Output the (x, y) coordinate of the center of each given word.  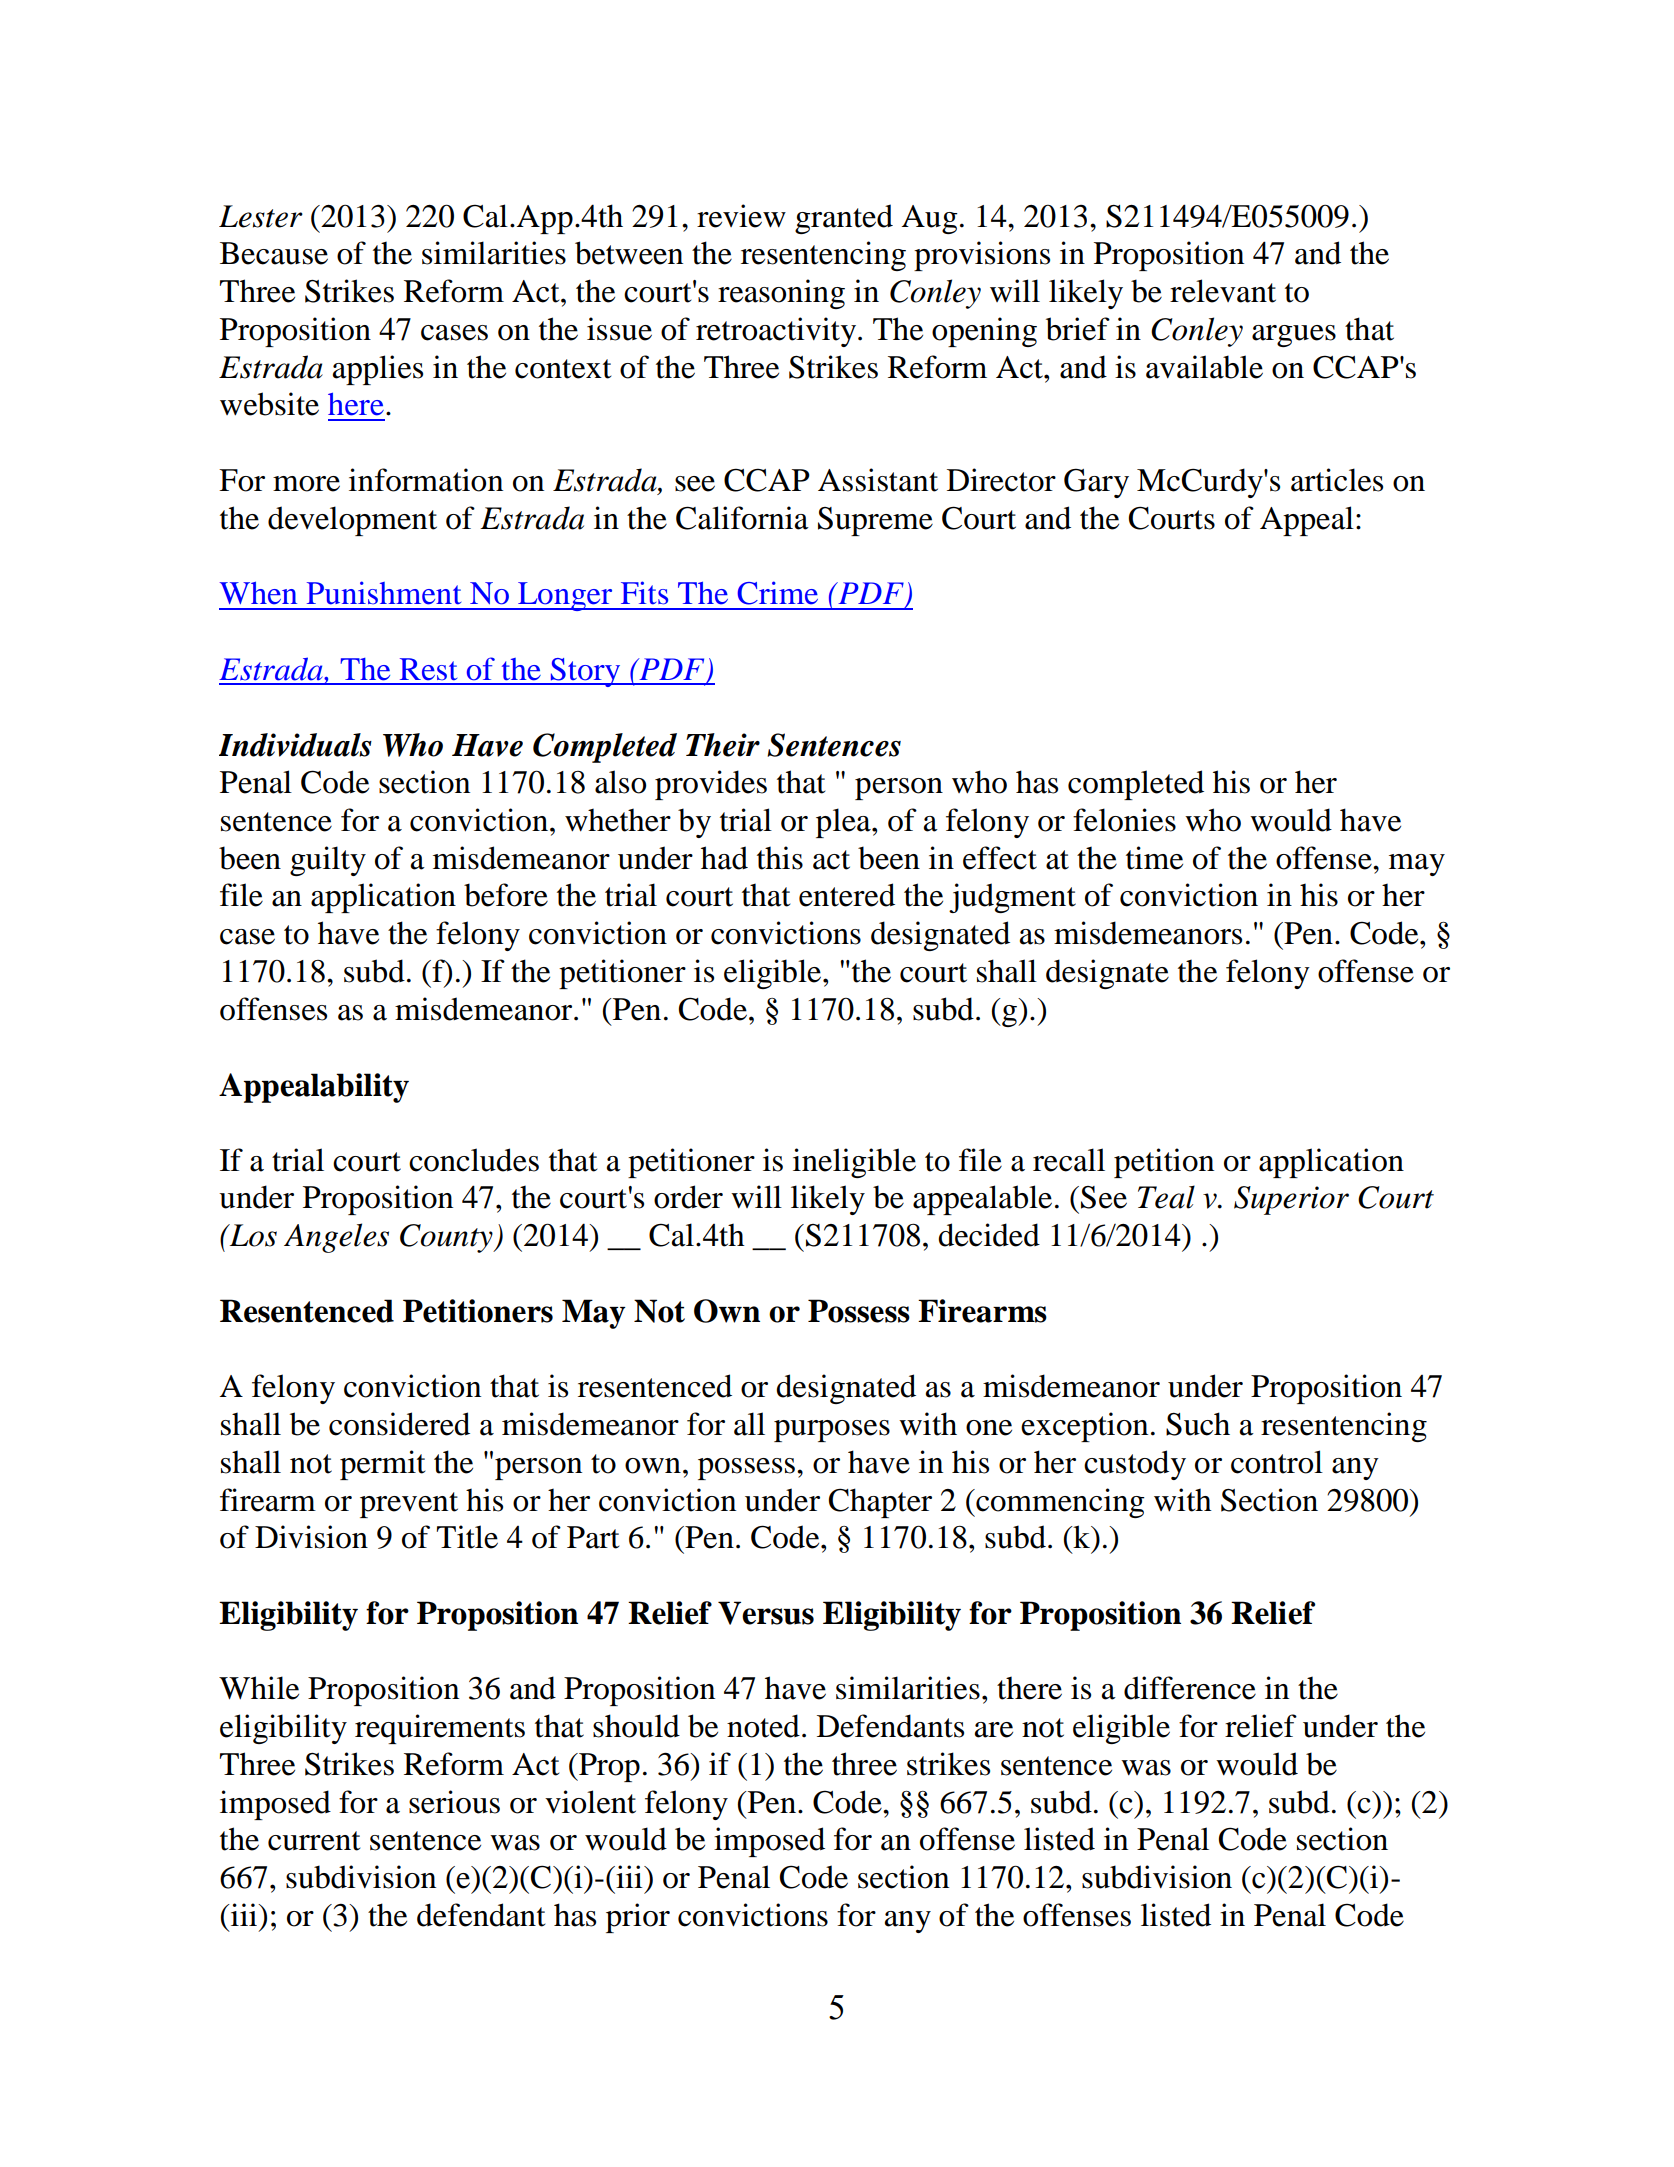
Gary (1096, 483)
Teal (1166, 1197)
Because (274, 253)
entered (847, 895)
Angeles (336, 1238)
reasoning (781, 294)
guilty (328, 861)
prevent (409, 1505)
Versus (766, 1613)
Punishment (384, 593)
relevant (1223, 291)
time (1154, 858)
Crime (778, 593)
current (314, 1841)
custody (1135, 1465)
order (688, 1197)
